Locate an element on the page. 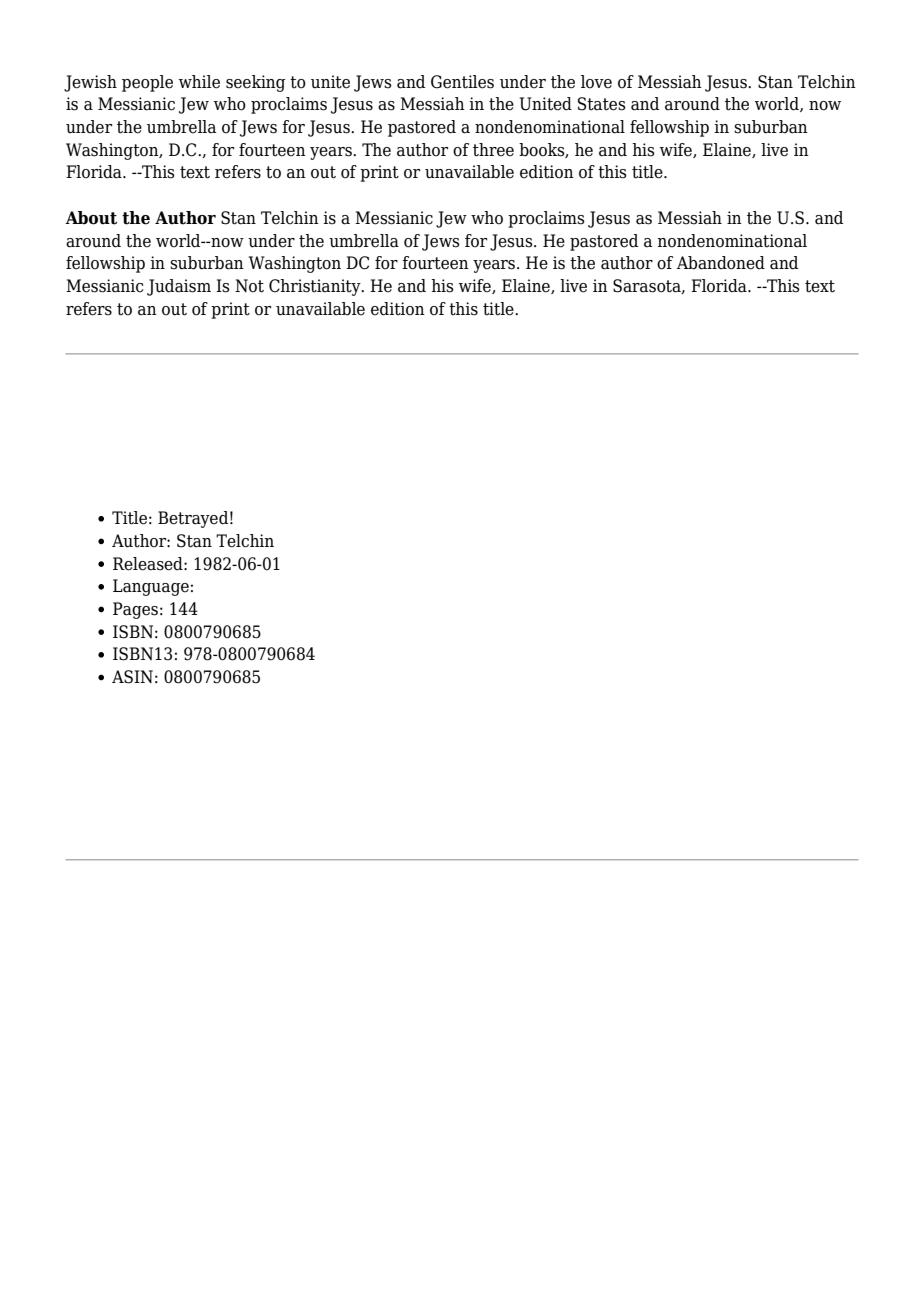 This page has width=924, height=1308. love is located at coordinates (596, 82).
